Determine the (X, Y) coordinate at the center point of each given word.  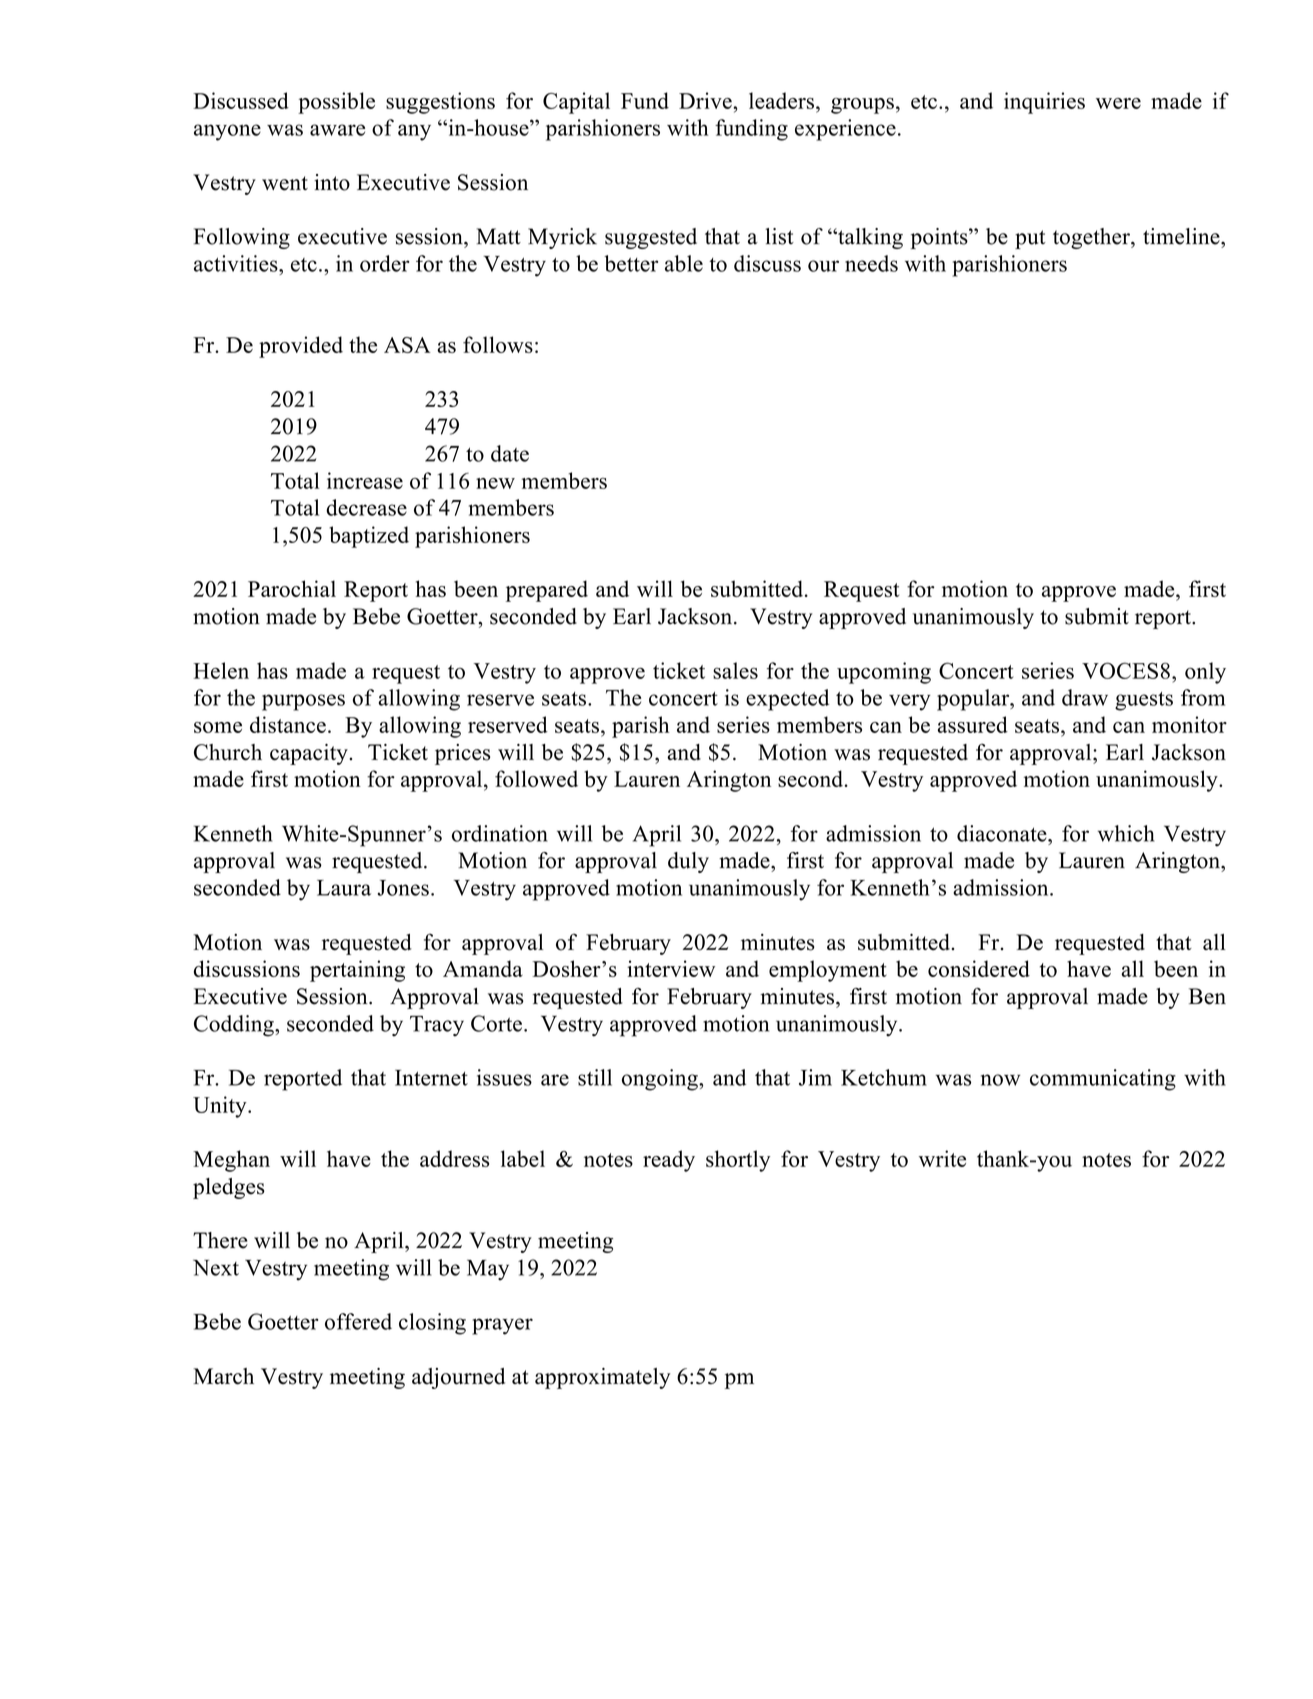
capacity (310, 754)
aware (337, 130)
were (1118, 103)
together (1092, 238)
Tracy (437, 1026)
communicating (1103, 1080)
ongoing (661, 1080)
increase (365, 480)
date (510, 453)
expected (787, 700)
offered (358, 1321)
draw (1085, 697)
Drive (706, 100)
